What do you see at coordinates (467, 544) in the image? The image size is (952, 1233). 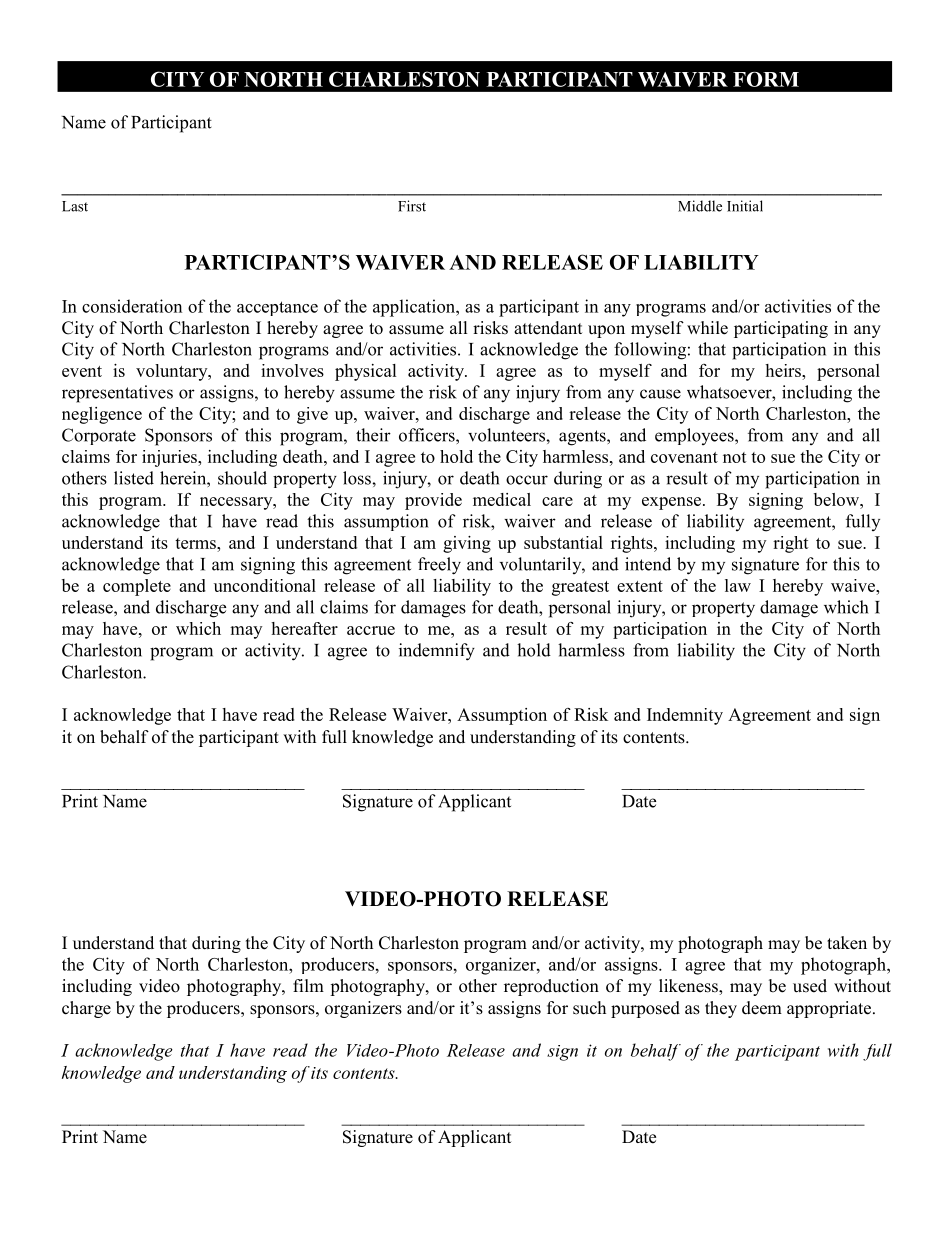 I see `giving` at bounding box center [467, 544].
